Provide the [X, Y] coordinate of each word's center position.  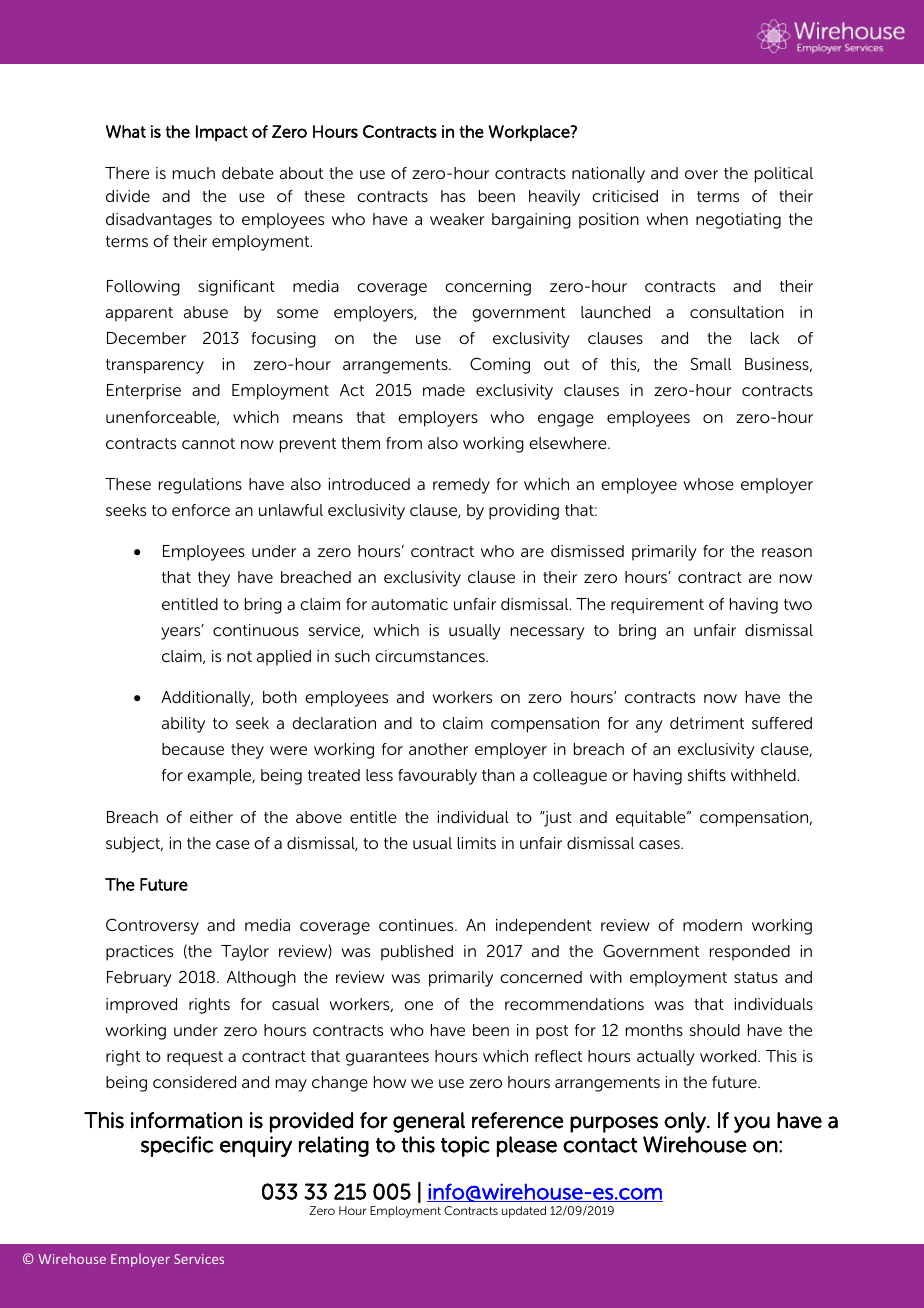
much [194, 173]
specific [177, 1146]
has [453, 196]
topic [465, 1146]
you [752, 1124]
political [784, 175]
